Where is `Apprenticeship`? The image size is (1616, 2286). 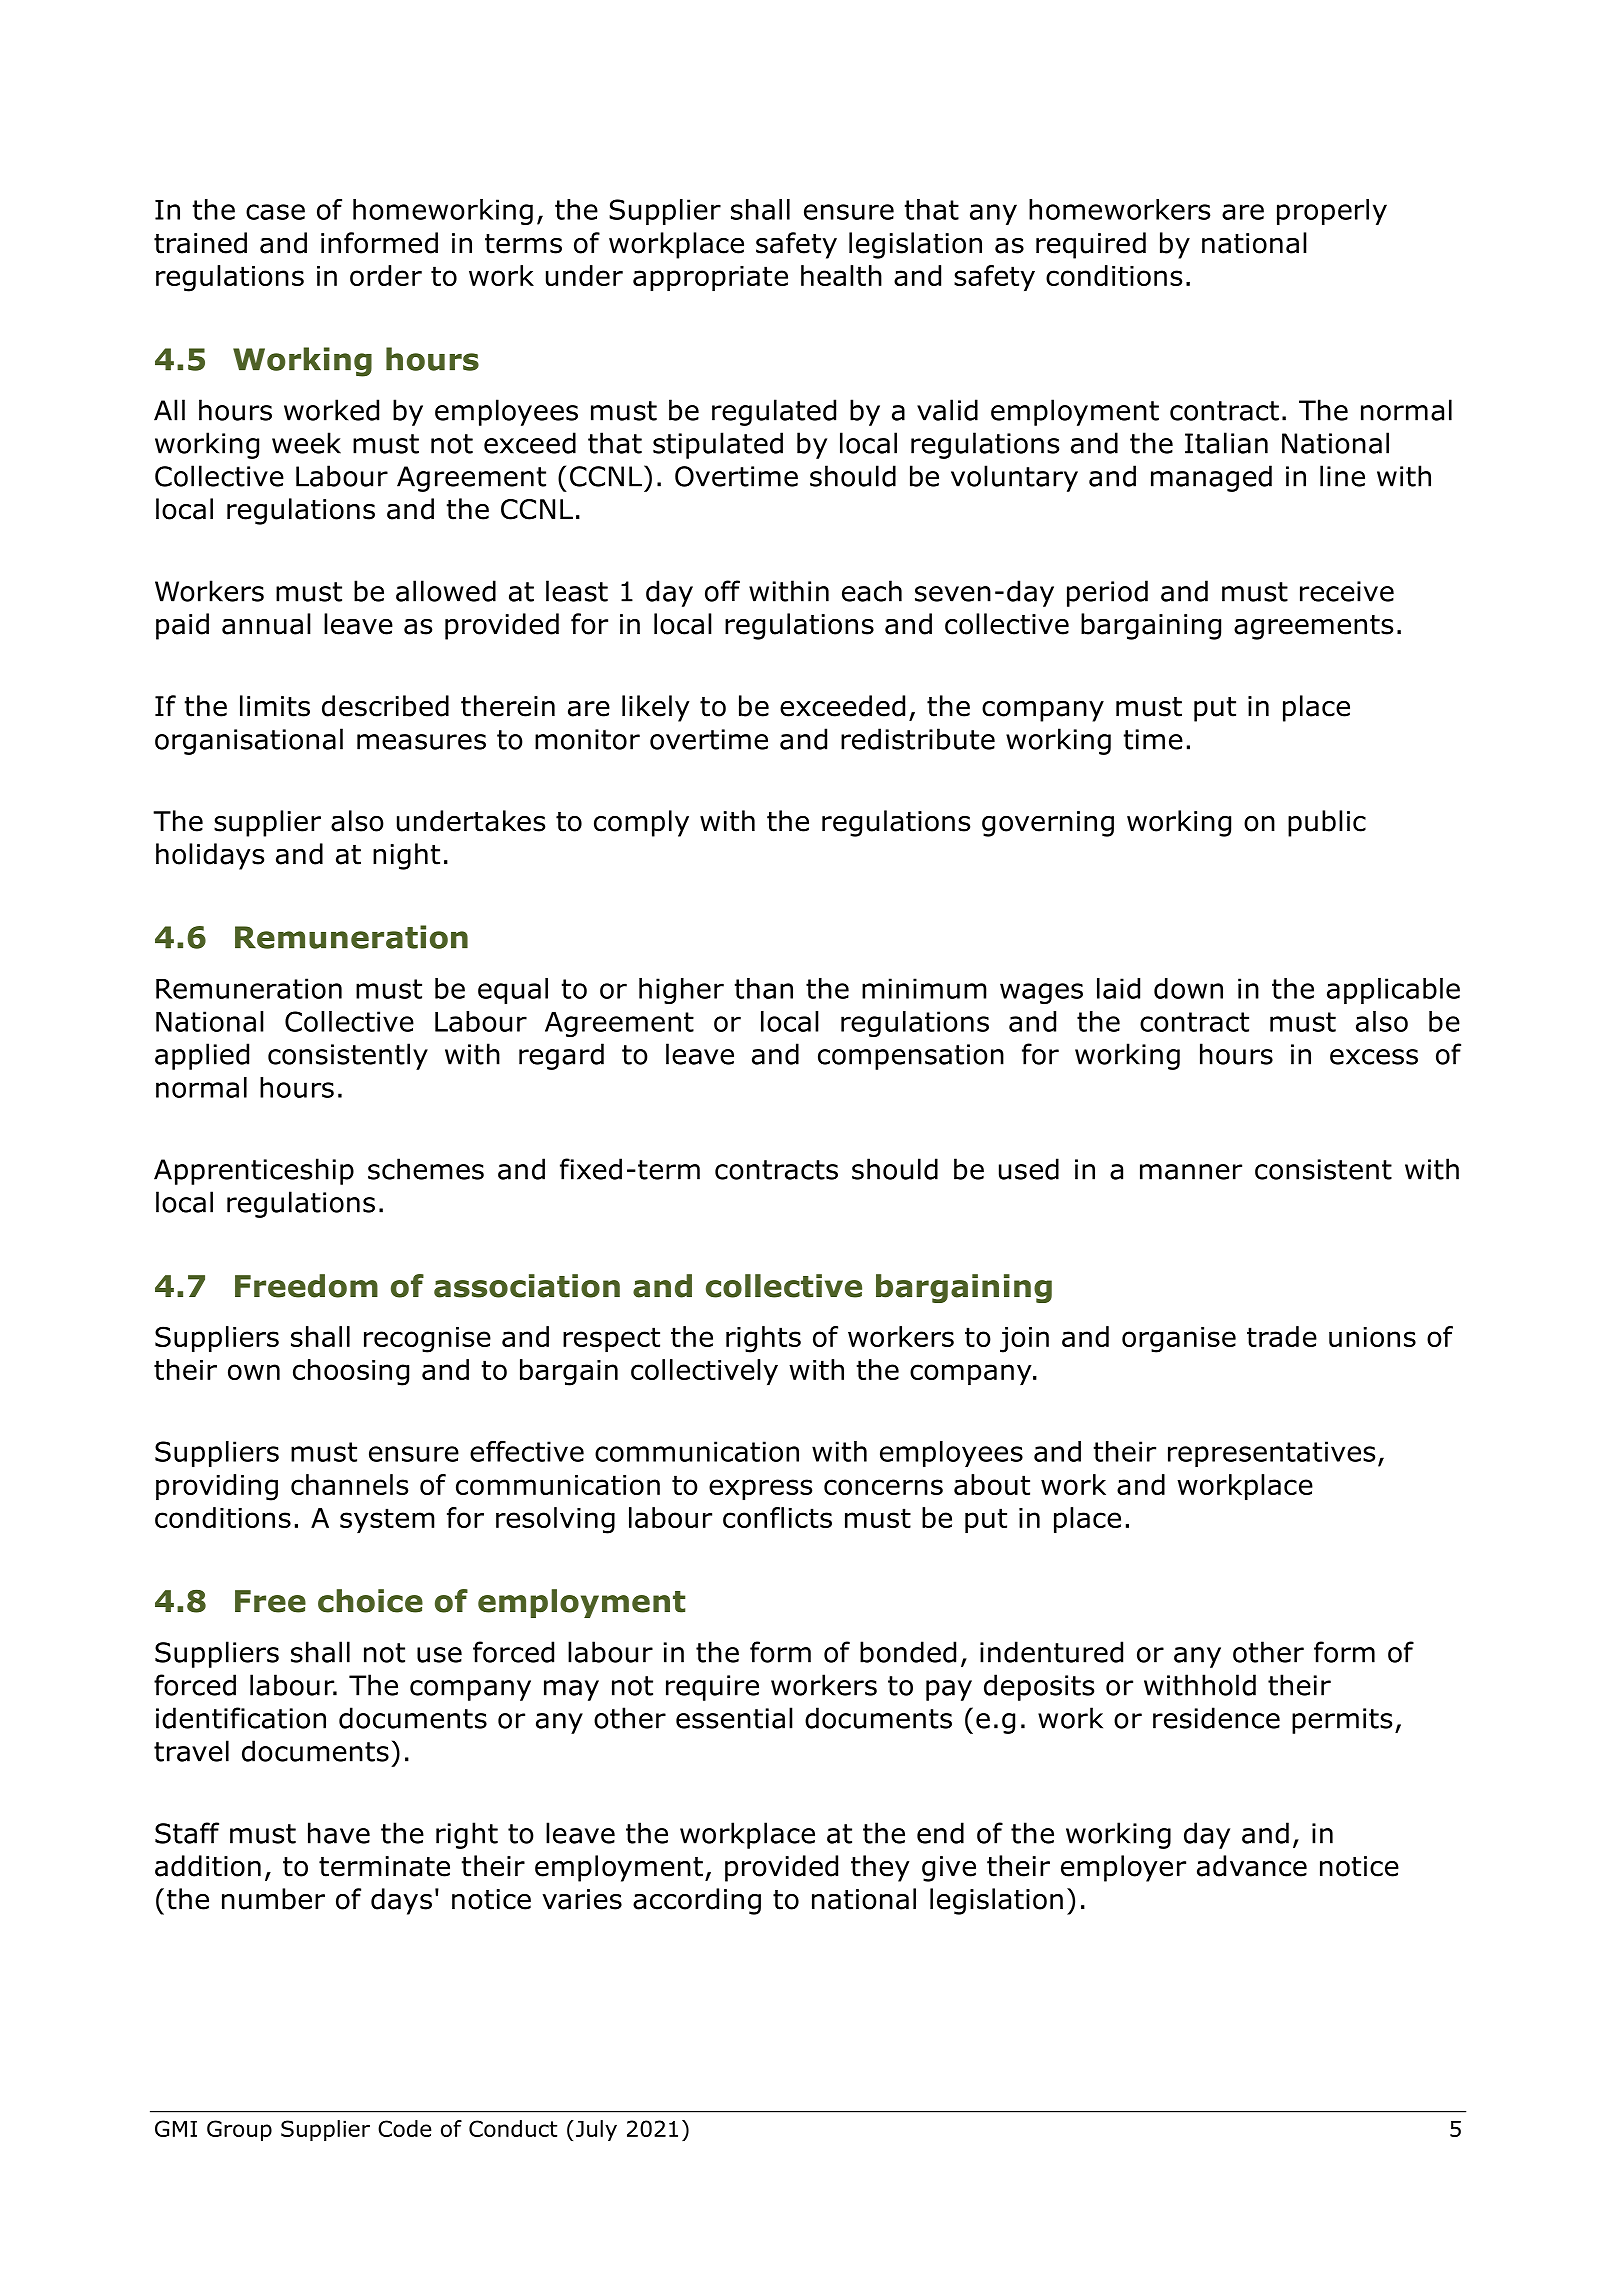
Apprenticeship is located at coordinates (254, 1171).
